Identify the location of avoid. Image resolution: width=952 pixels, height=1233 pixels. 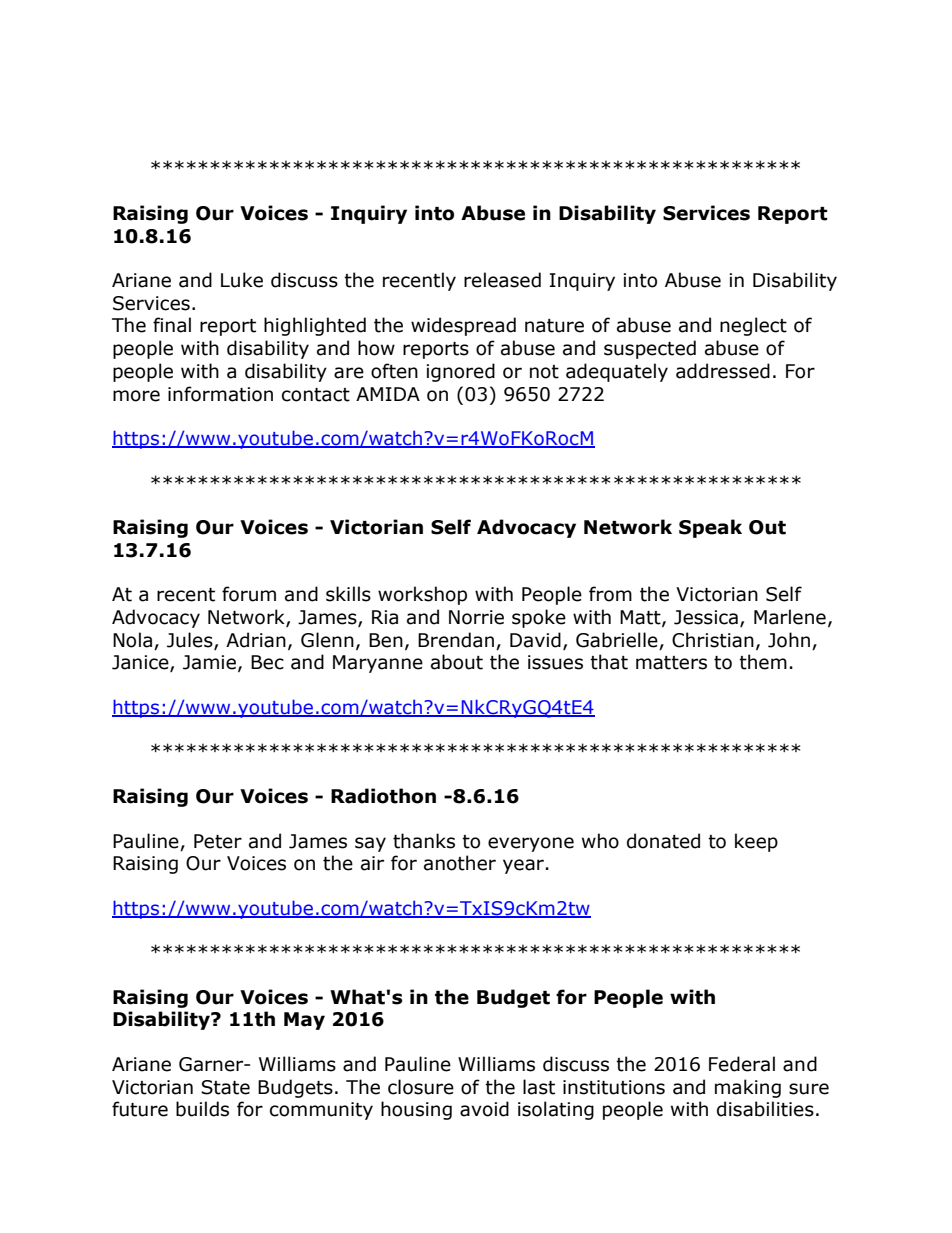
(484, 1109).
